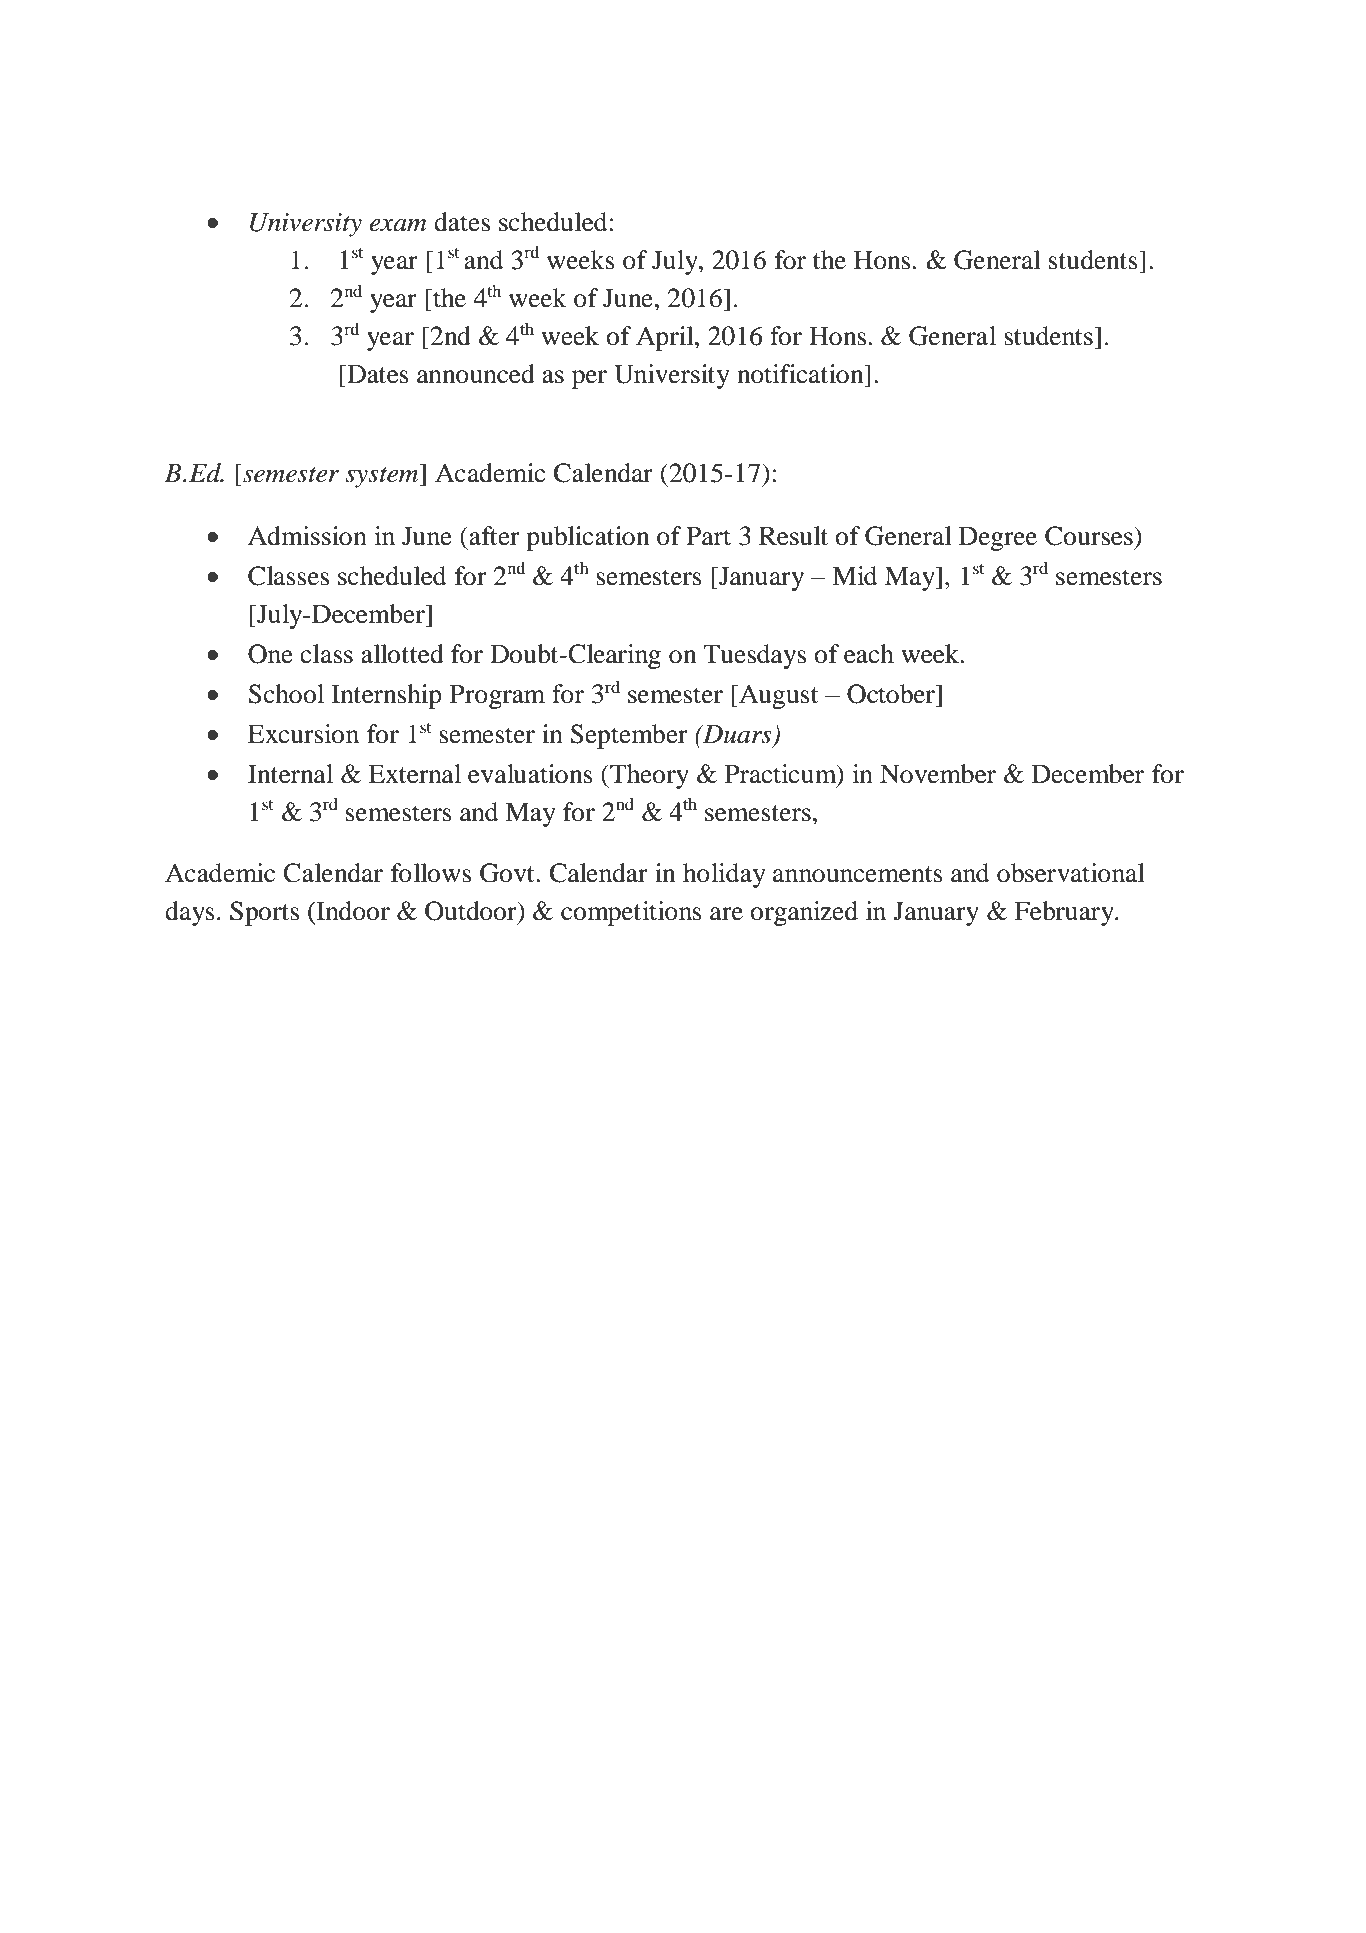  I want to click on Degree, so click(998, 538).
